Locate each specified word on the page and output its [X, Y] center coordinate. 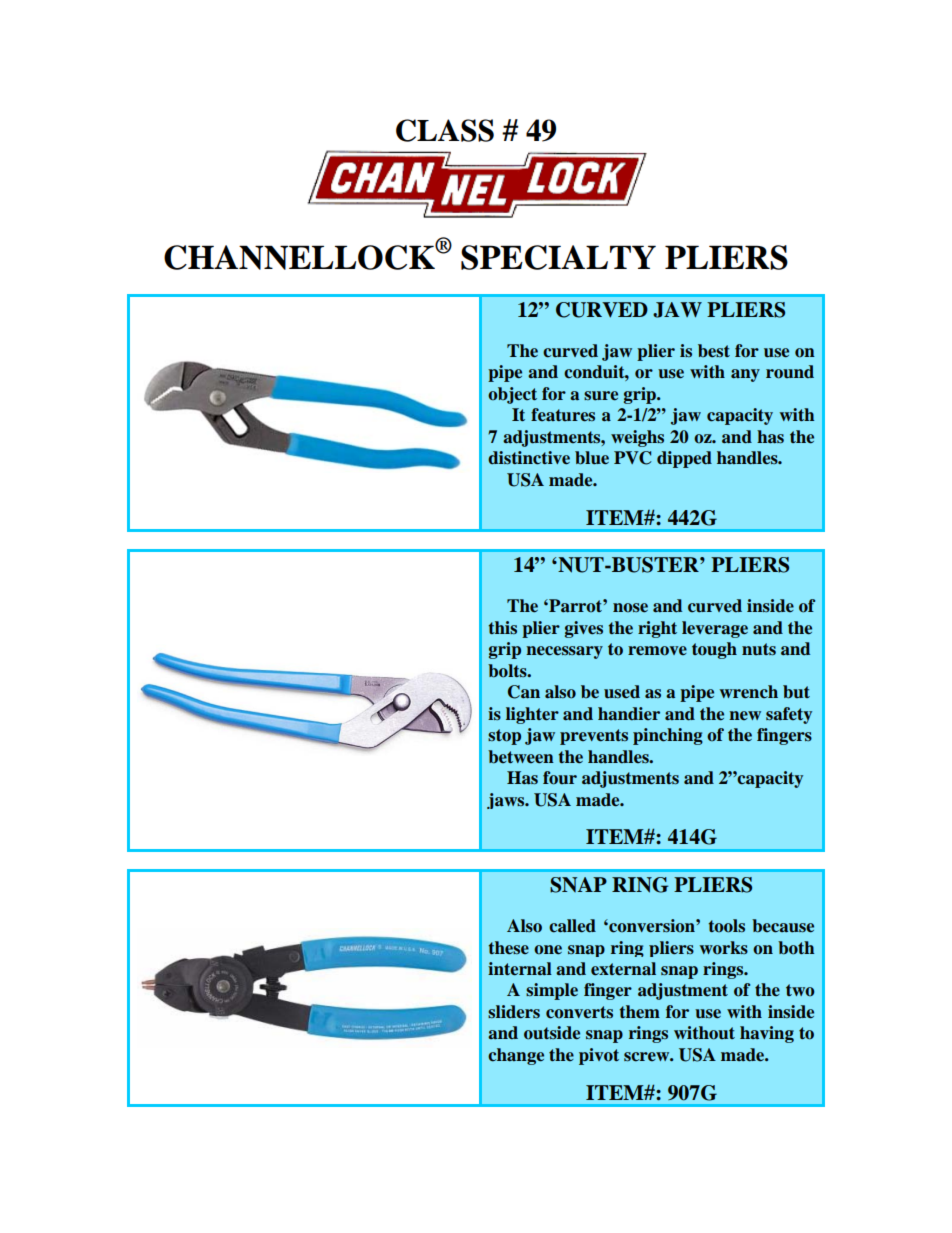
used [622, 692]
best [714, 351]
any [745, 375]
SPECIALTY [558, 257]
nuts [759, 649]
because [783, 926]
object [512, 395]
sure [601, 396]
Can [524, 692]
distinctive [529, 458]
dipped [684, 459]
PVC [632, 458]
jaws [507, 801]
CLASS [445, 130]
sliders [514, 1012]
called [572, 926]
